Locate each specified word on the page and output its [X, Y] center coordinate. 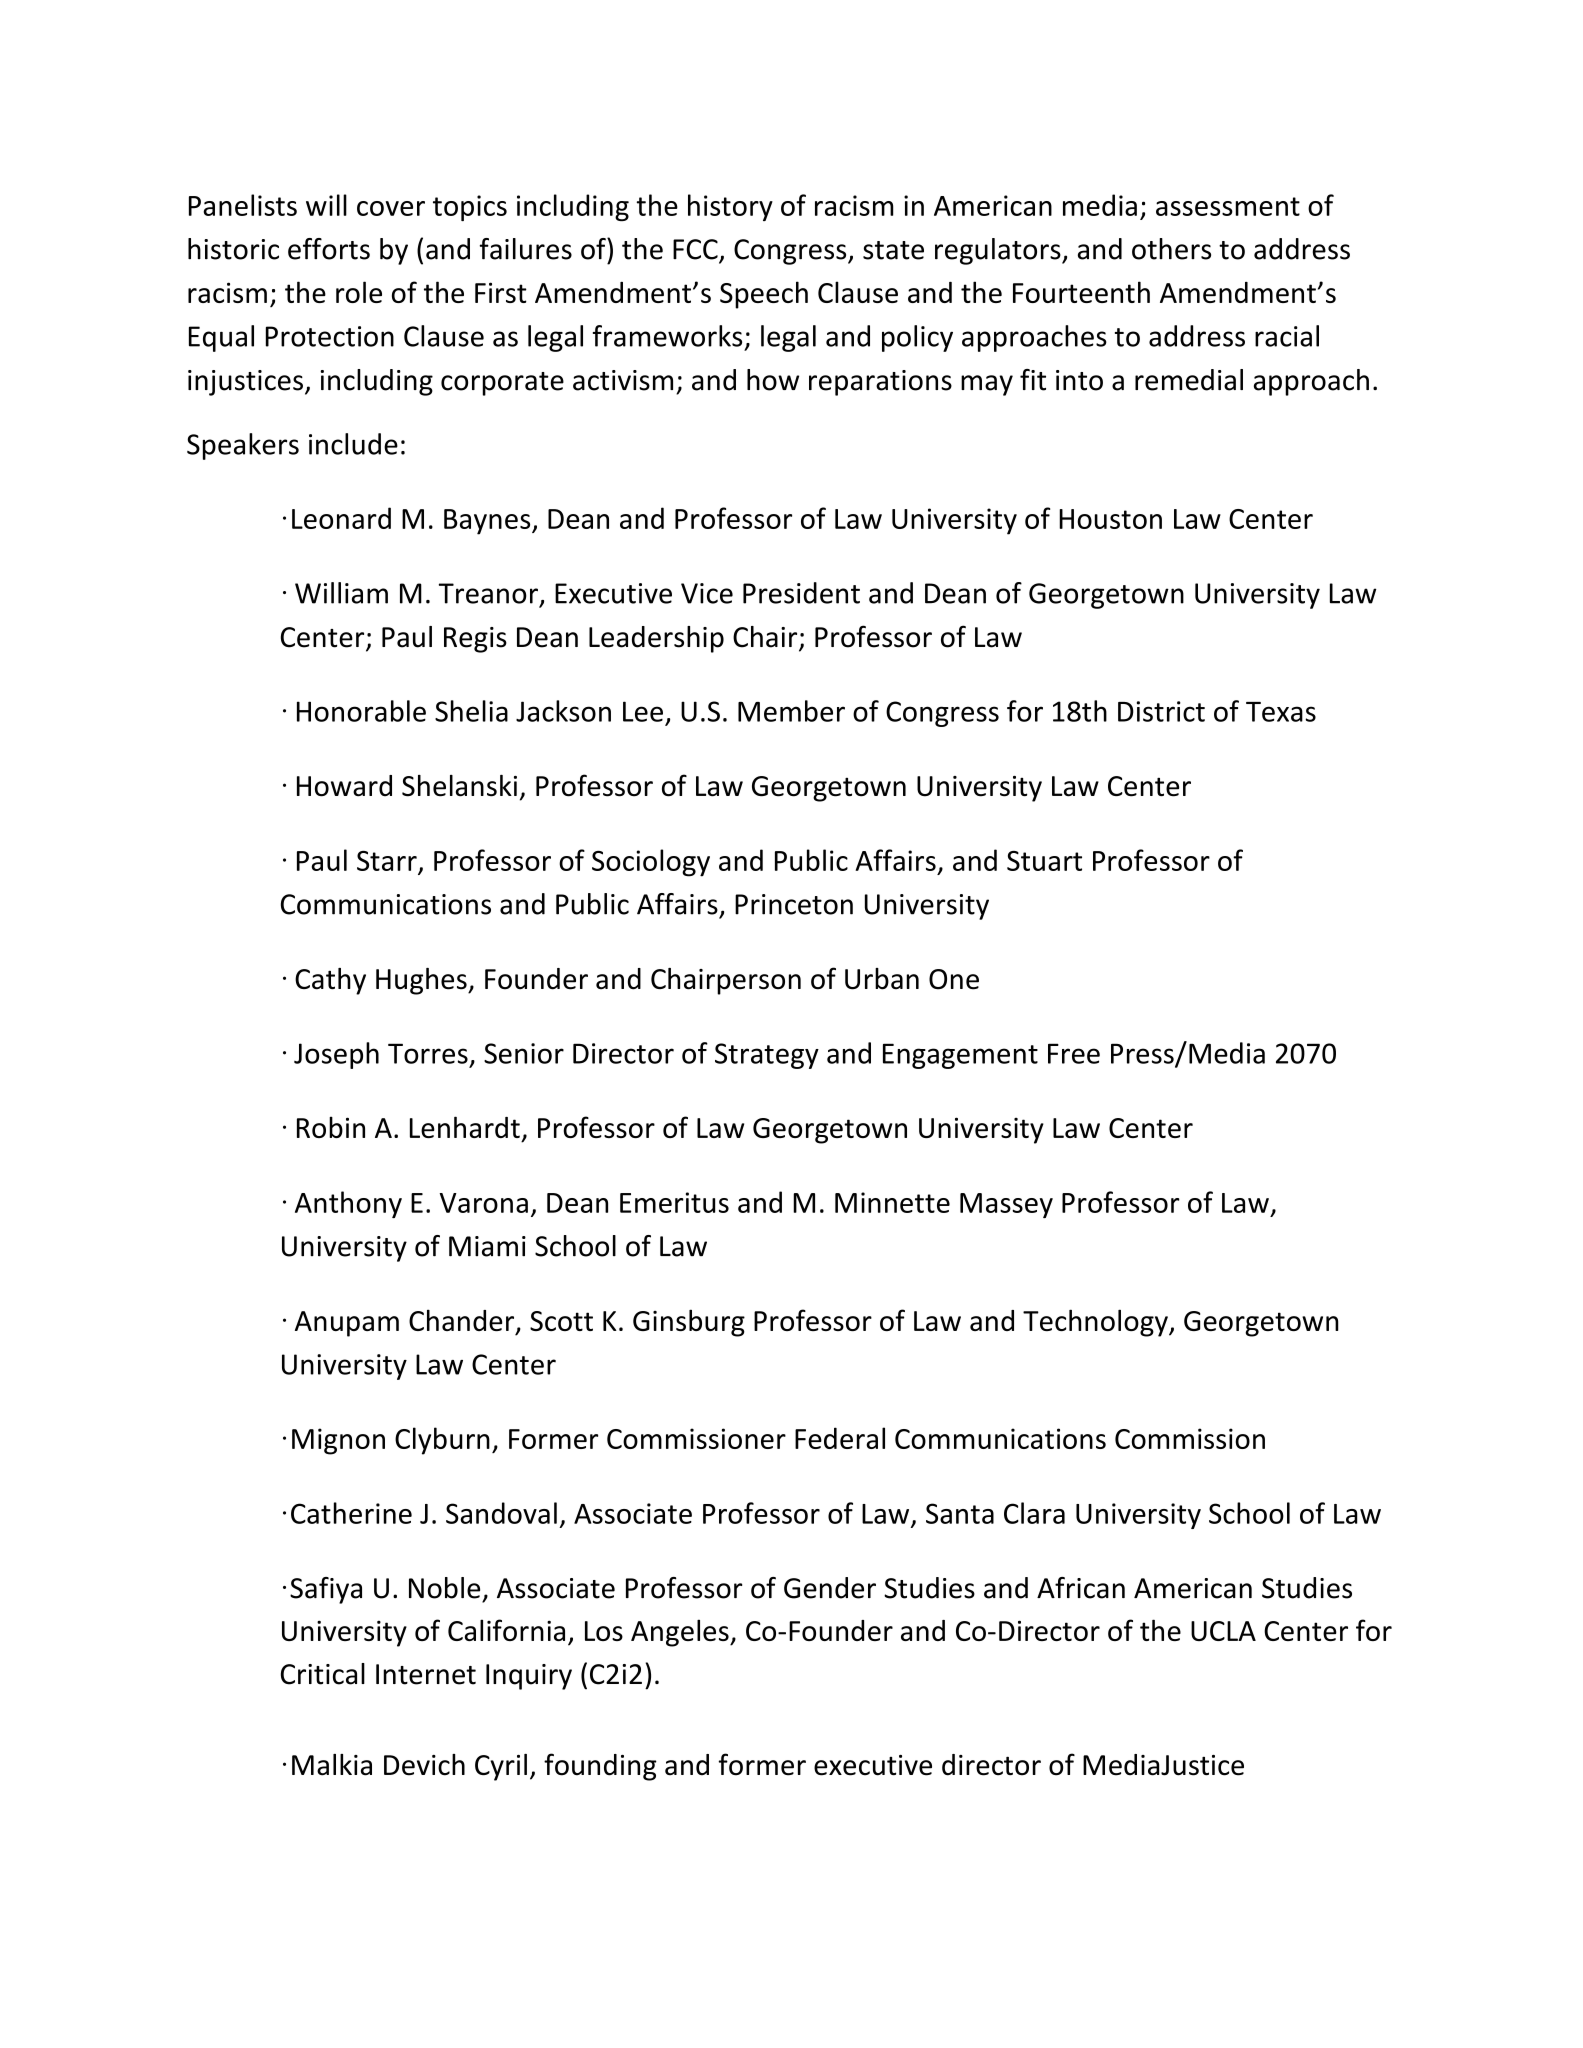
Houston [1110, 519]
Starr [387, 861]
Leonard [341, 518]
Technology [1096, 1323]
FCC [696, 250]
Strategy [767, 1056]
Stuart [1044, 861]
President [801, 593]
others [1171, 249]
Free [1074, 1053]
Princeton [794, 904]
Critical [323, 1674]
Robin [331, 1127]
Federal [840, 1438]
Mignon [338, 1441]
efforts [329, 249]
